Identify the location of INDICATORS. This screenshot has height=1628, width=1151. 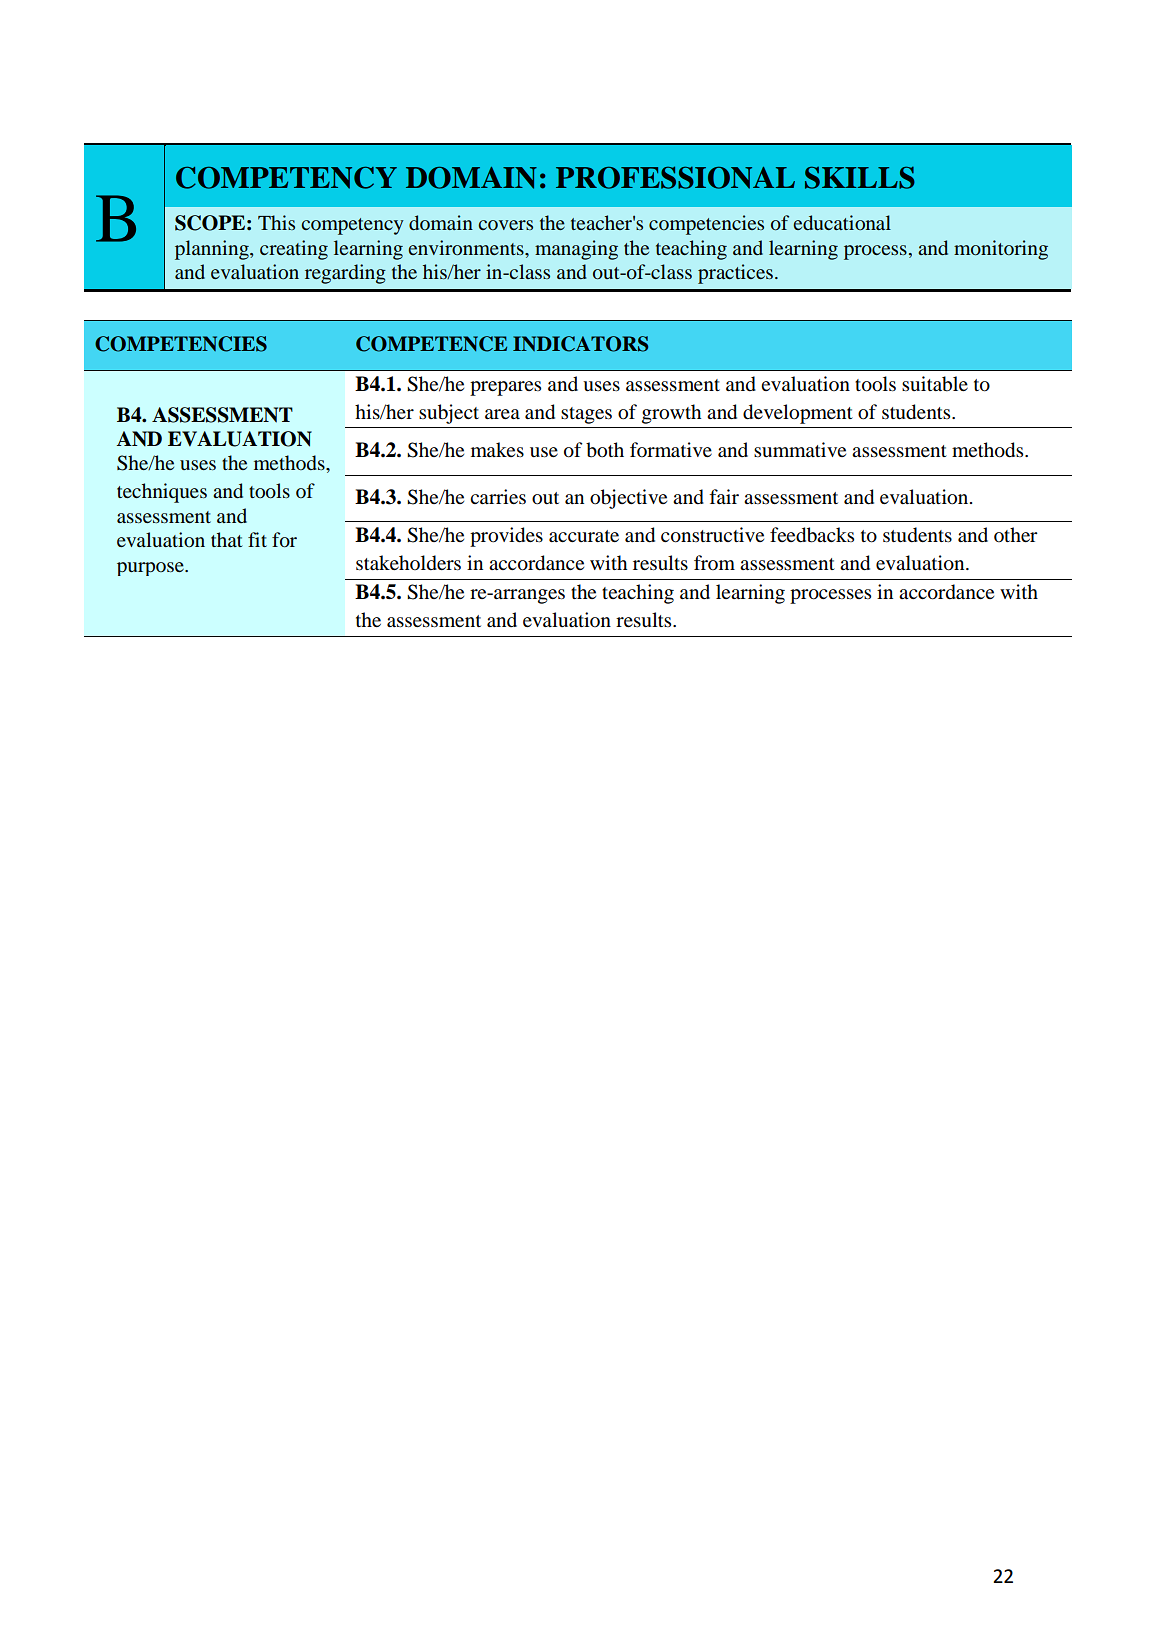
(580, 344).
